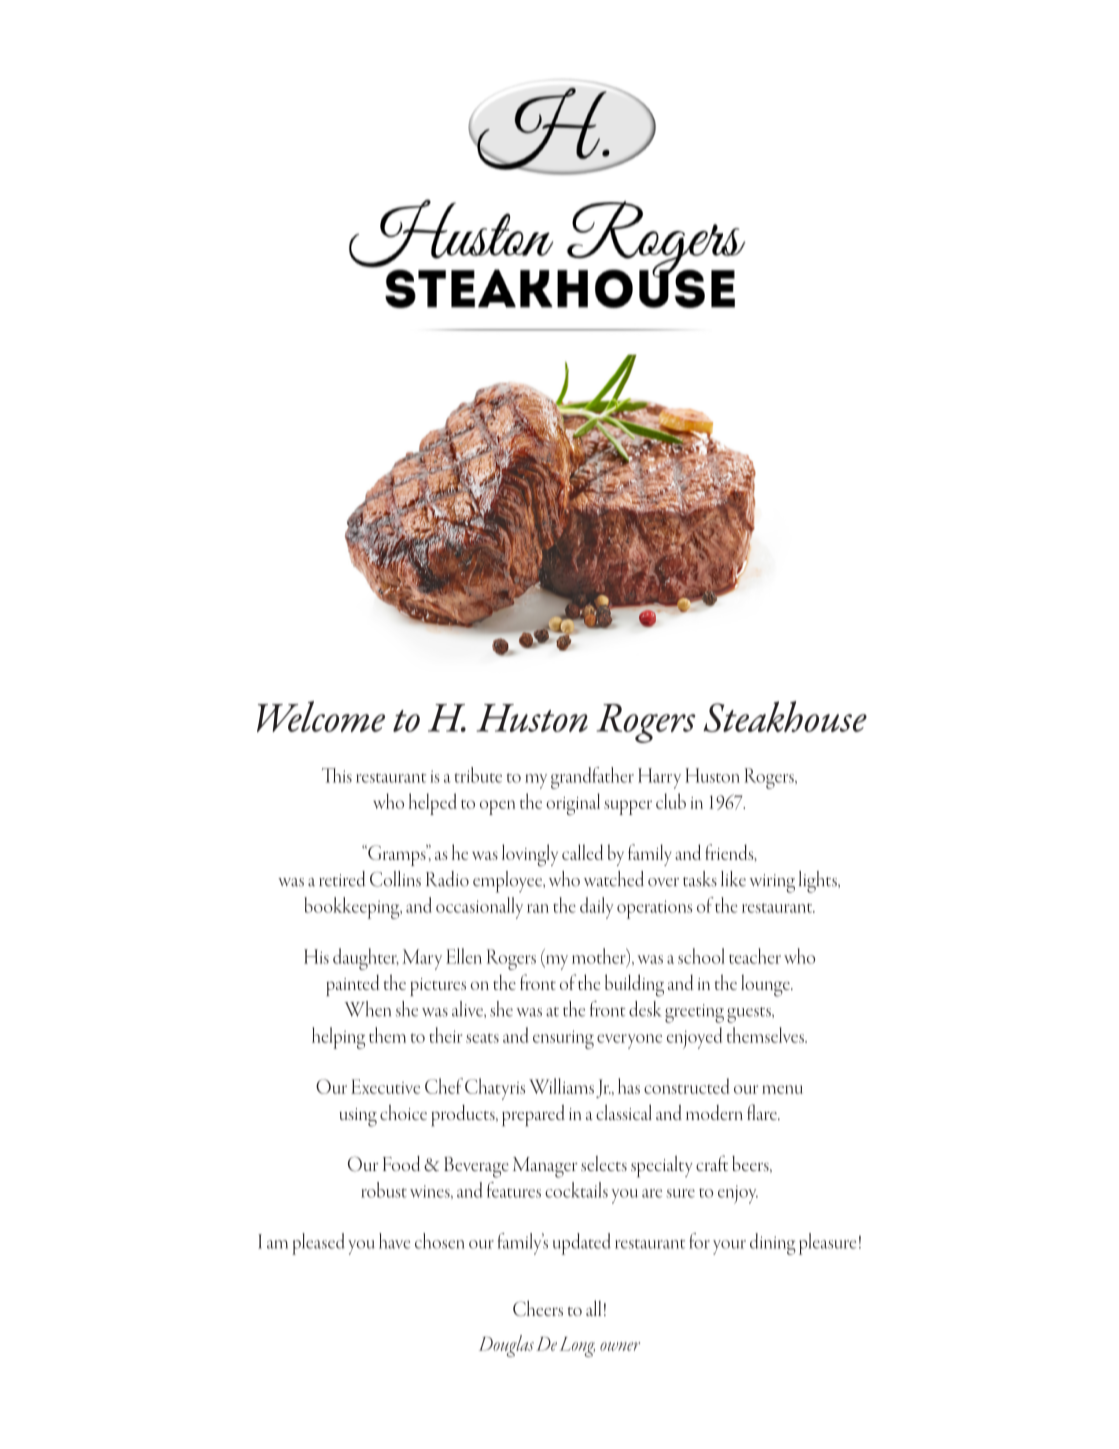 This screenshot has height=1449, width=1119. Describe the element at coordinates (563, 1039) in the screenshot. I see `ensuring` at that location.
